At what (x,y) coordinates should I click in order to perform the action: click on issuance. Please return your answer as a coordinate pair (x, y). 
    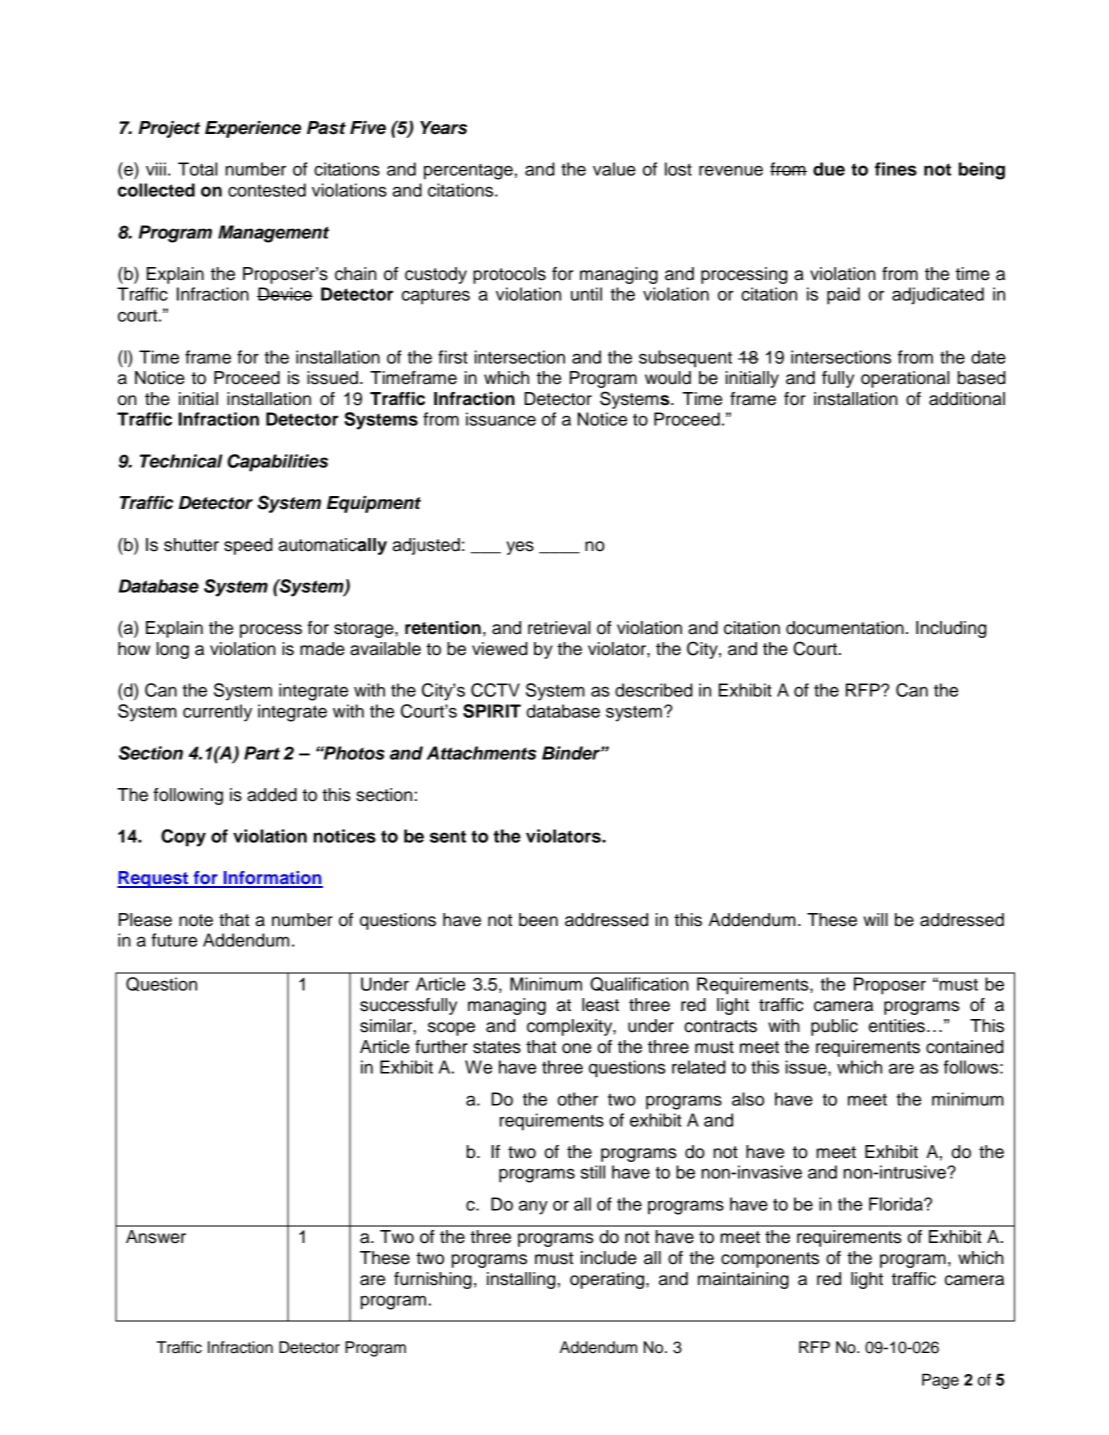
    Looking at the image, I should click on (501, 419).
